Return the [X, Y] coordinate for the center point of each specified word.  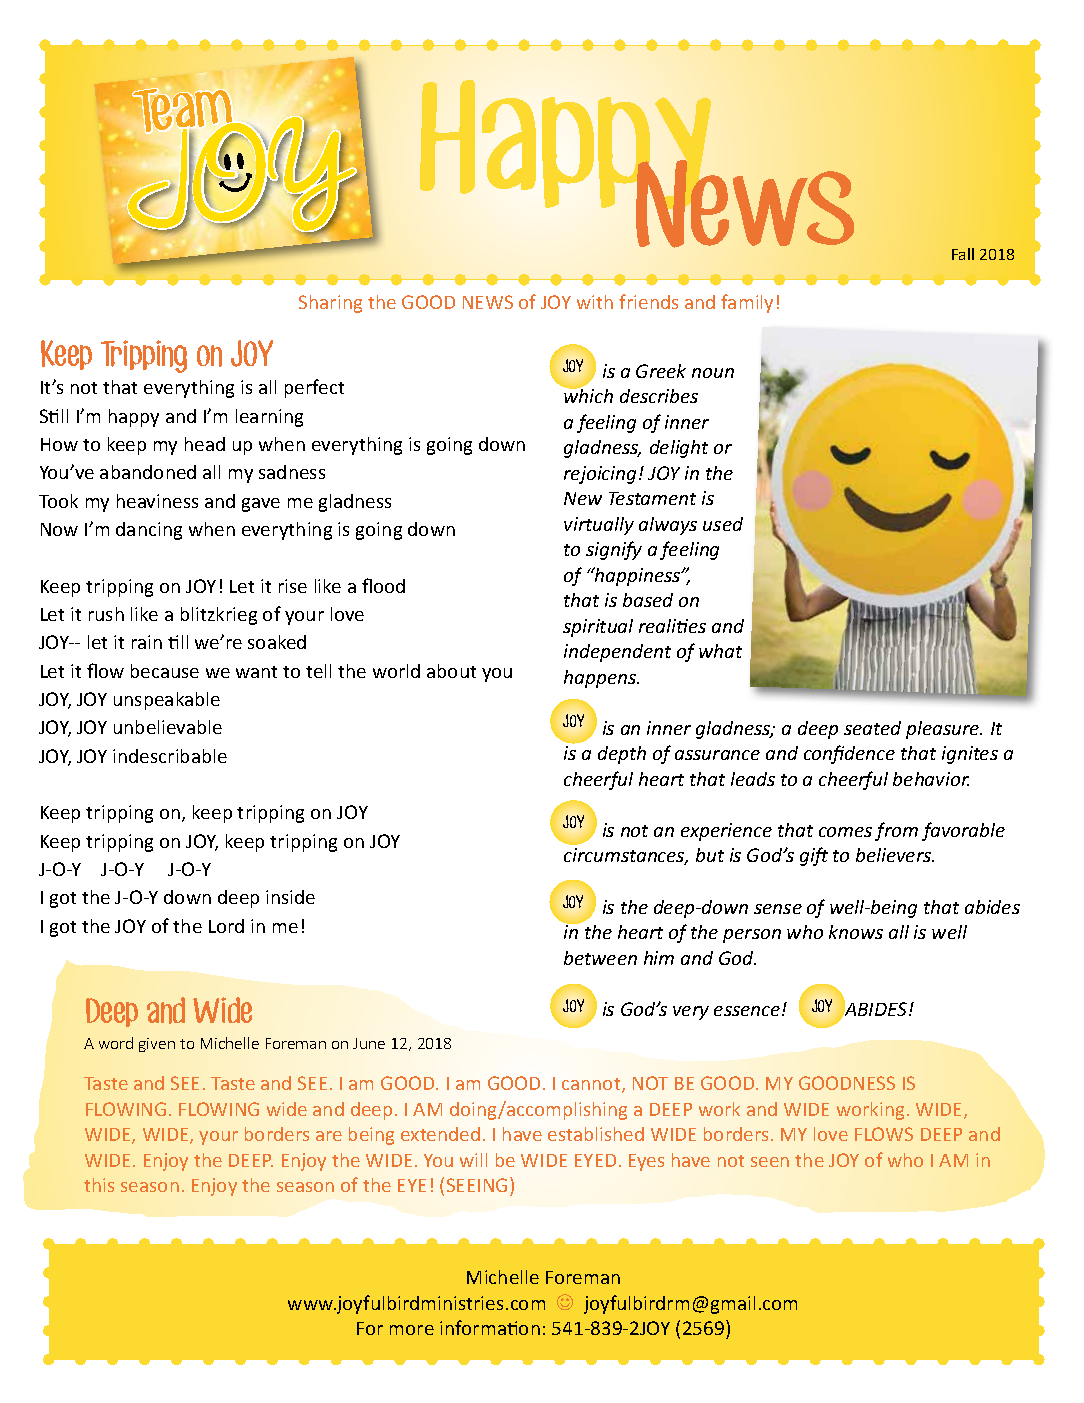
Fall [963, 254]
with [595, 302]
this [99, 1185]
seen [770, 1162]
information [490, 1327]
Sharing [330, 304]
